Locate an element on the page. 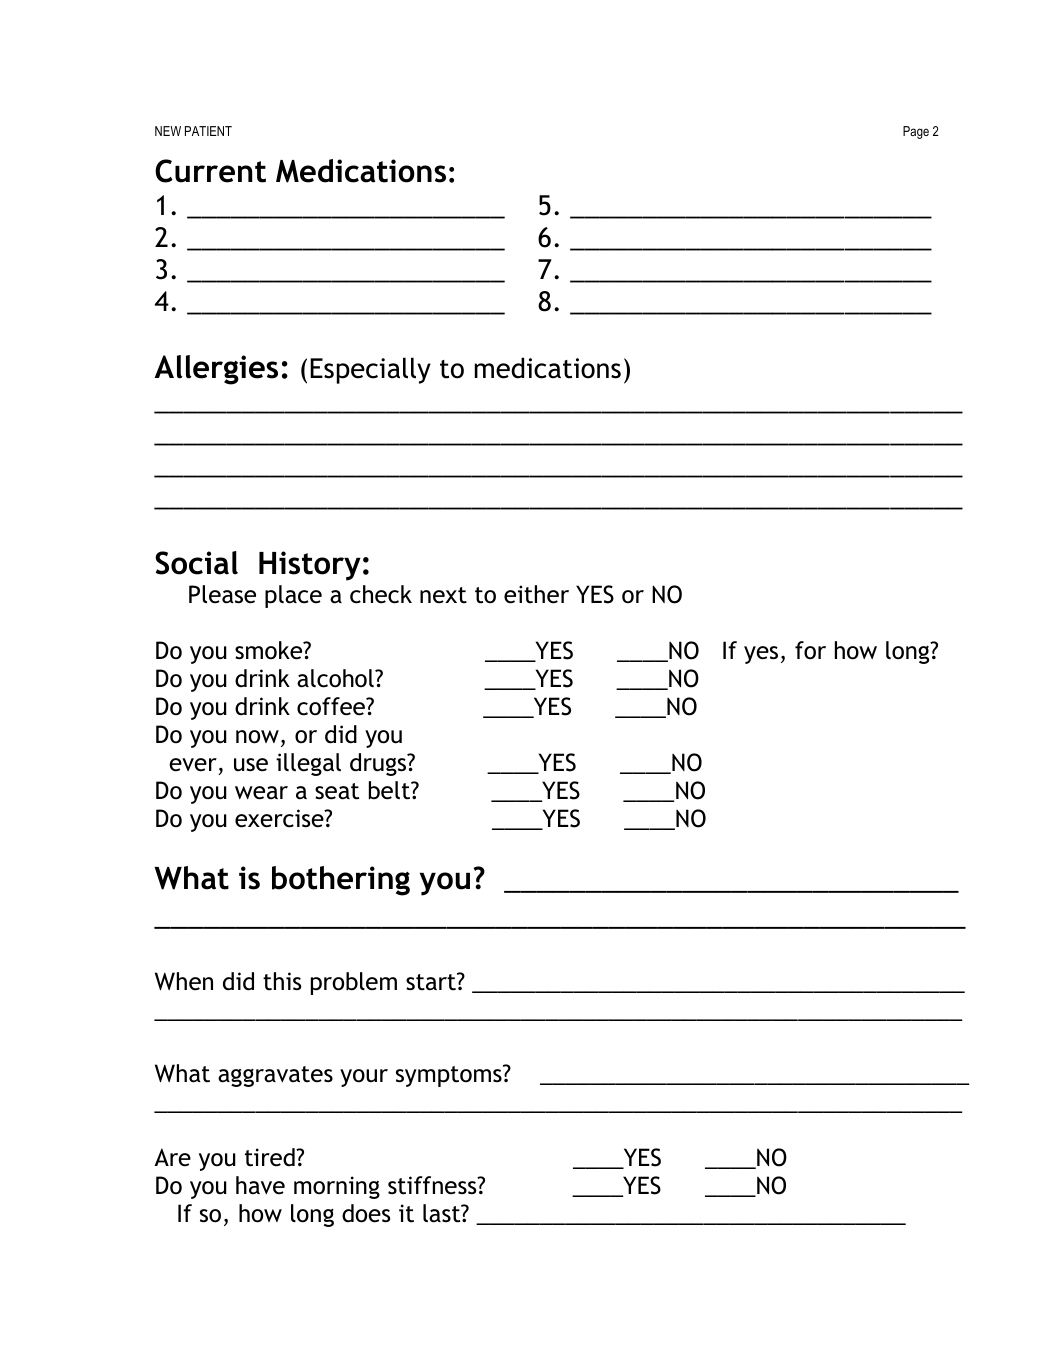 The image size is (1052, 1361). use is located at coordinates (251, 765).
